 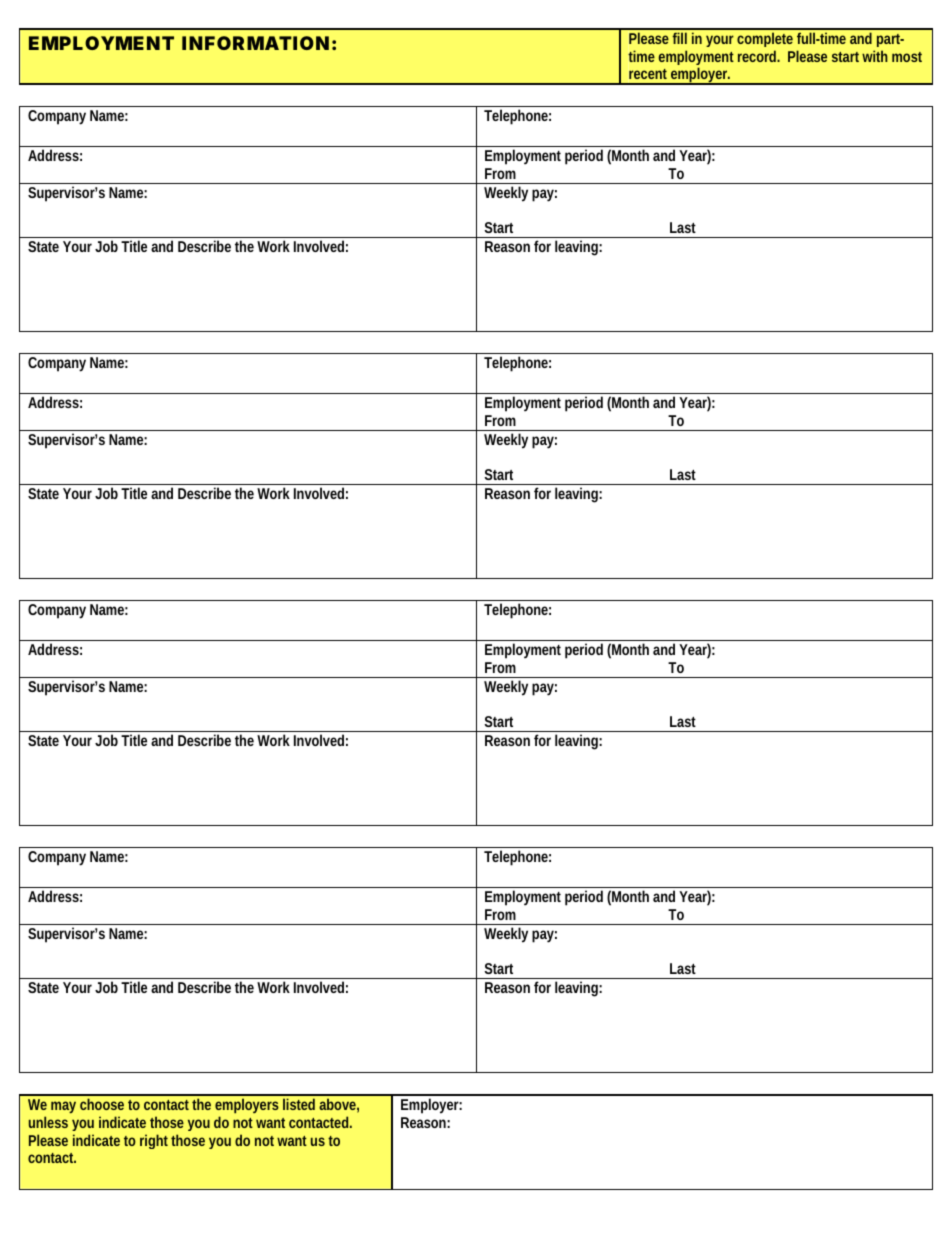 What do you see at coordinates (907, 57) in the screenshot?
I see `most` at bounding box center [907, 57].
